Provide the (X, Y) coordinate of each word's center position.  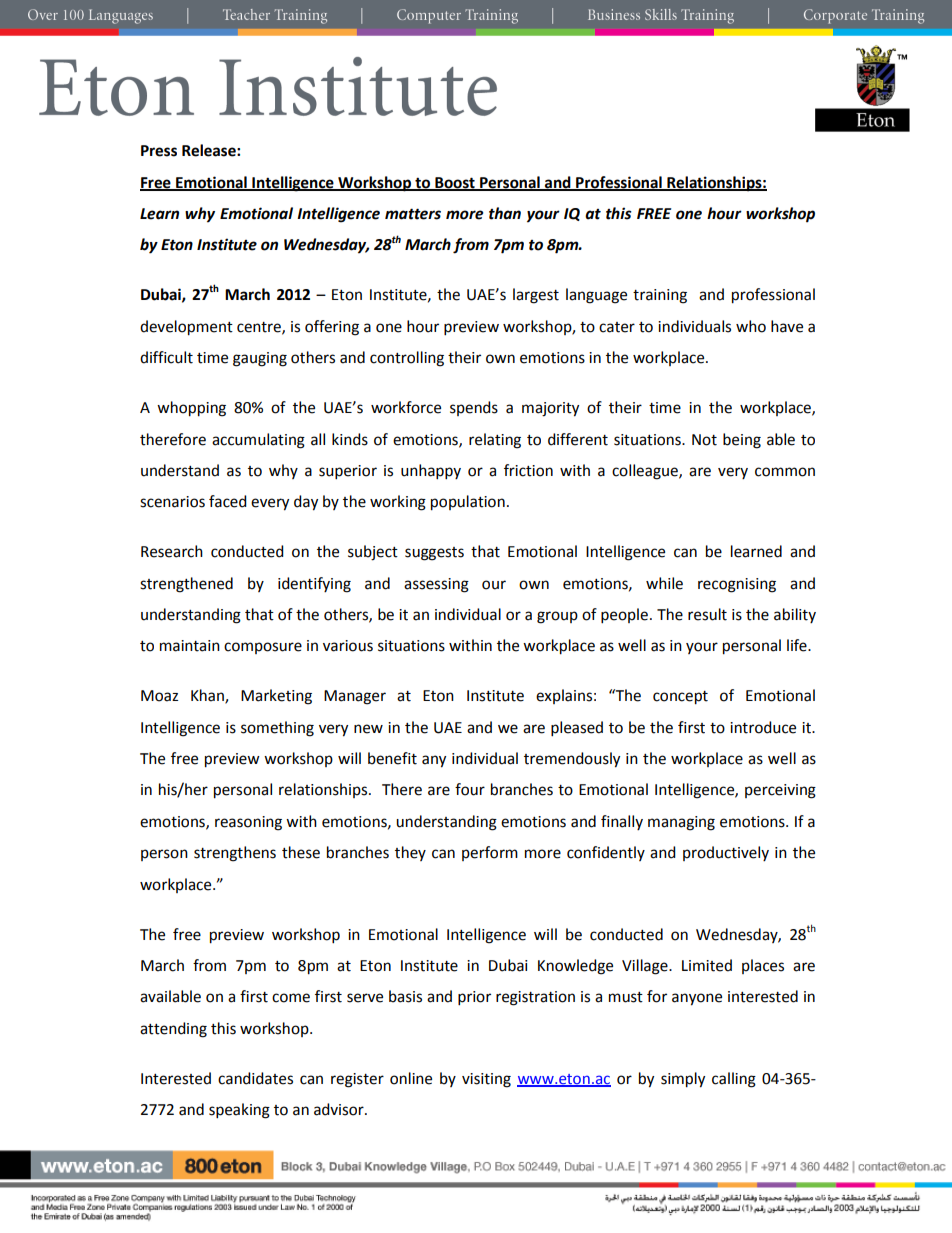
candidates (255, 1078)
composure (263, 648)
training (660, 296)
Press (159, 151)
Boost (455, 183)
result (707, 614)
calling (734, 1080)
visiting (486, 1080)
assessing (436, 585)
